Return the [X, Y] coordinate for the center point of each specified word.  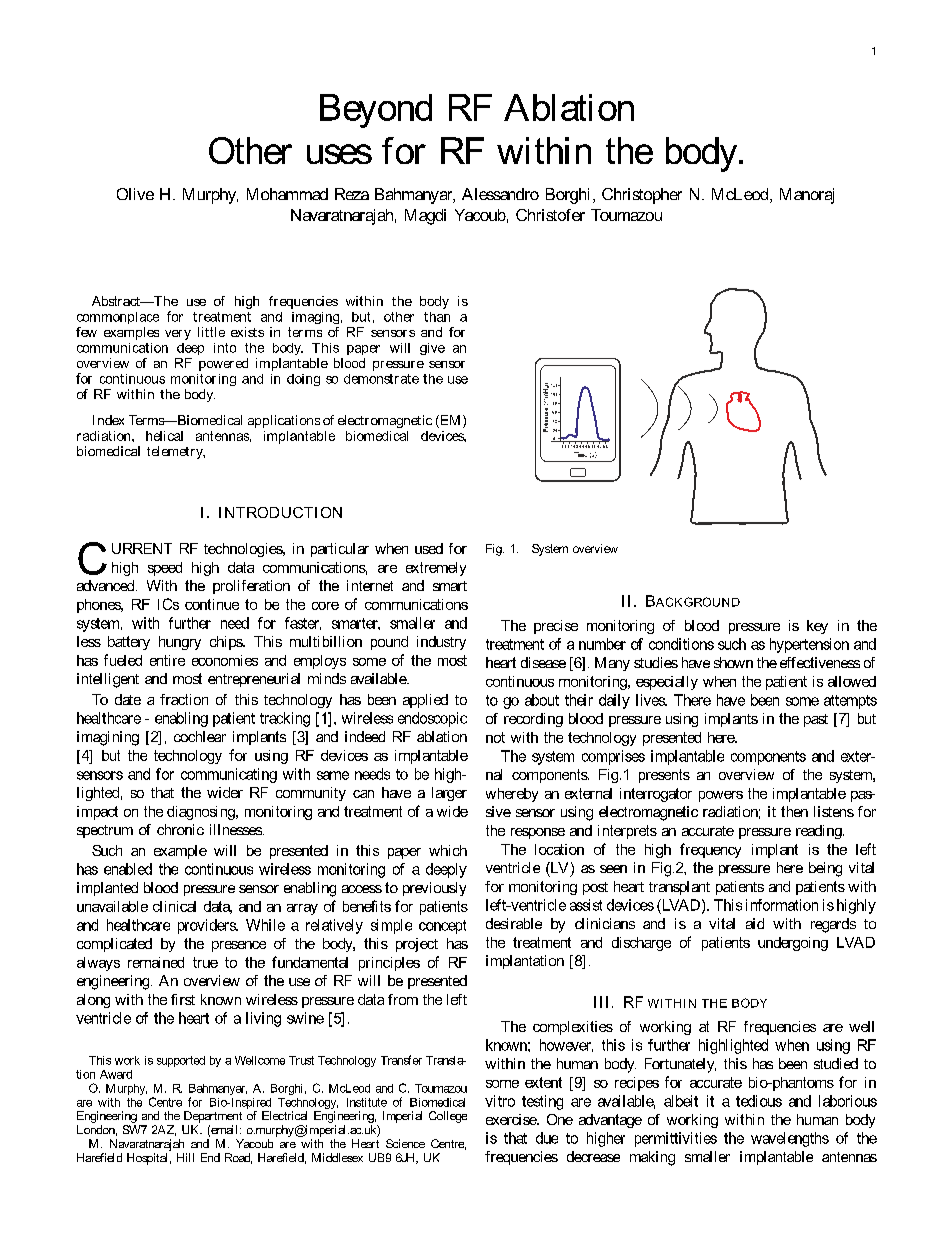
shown [733, 662]
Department [213, 1117]
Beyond [376, 111]
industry [441, 643]
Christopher [642, 196]
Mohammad [287, 194]
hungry [180, 643]
